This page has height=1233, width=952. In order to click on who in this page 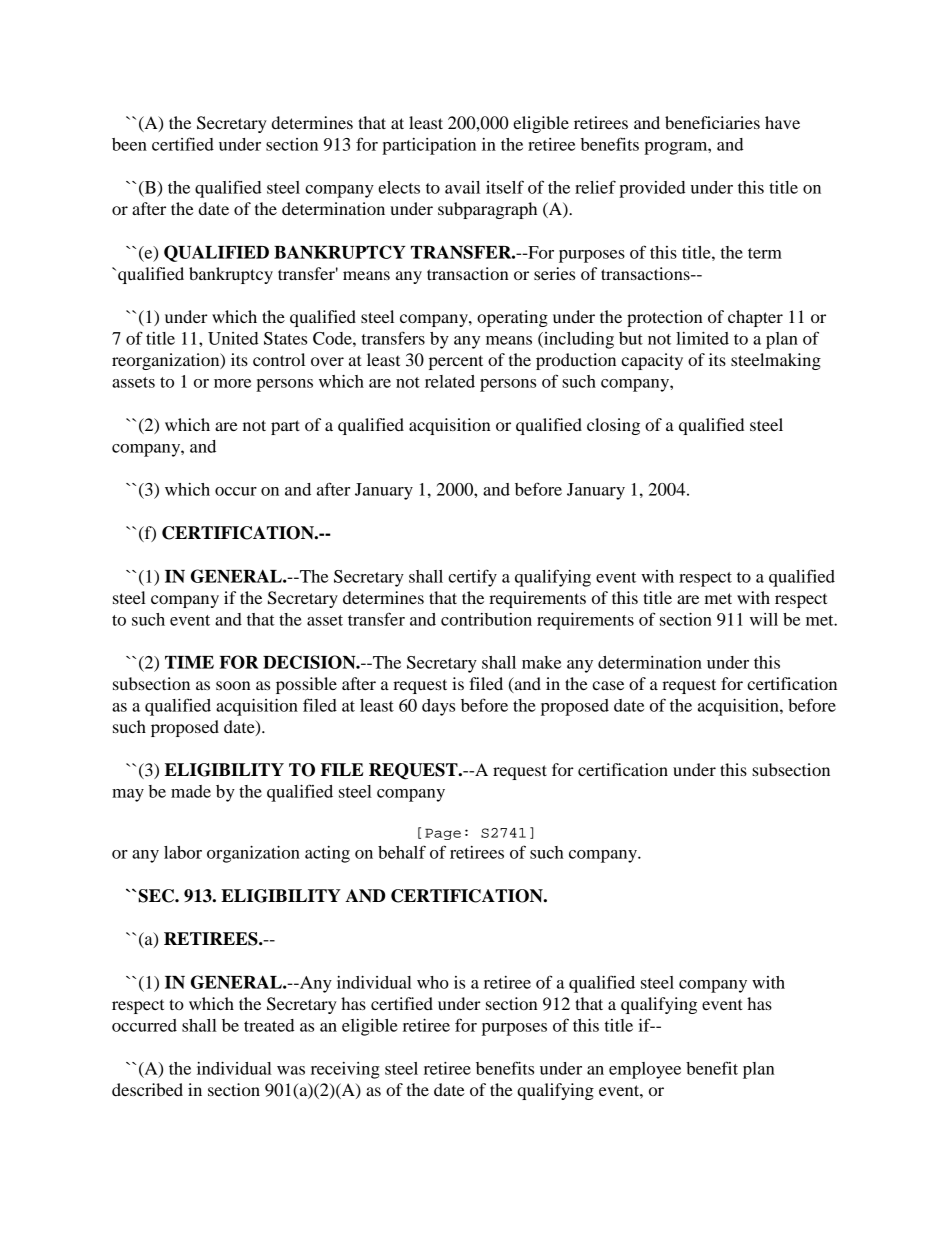, I will do `click(433, 982)`.
